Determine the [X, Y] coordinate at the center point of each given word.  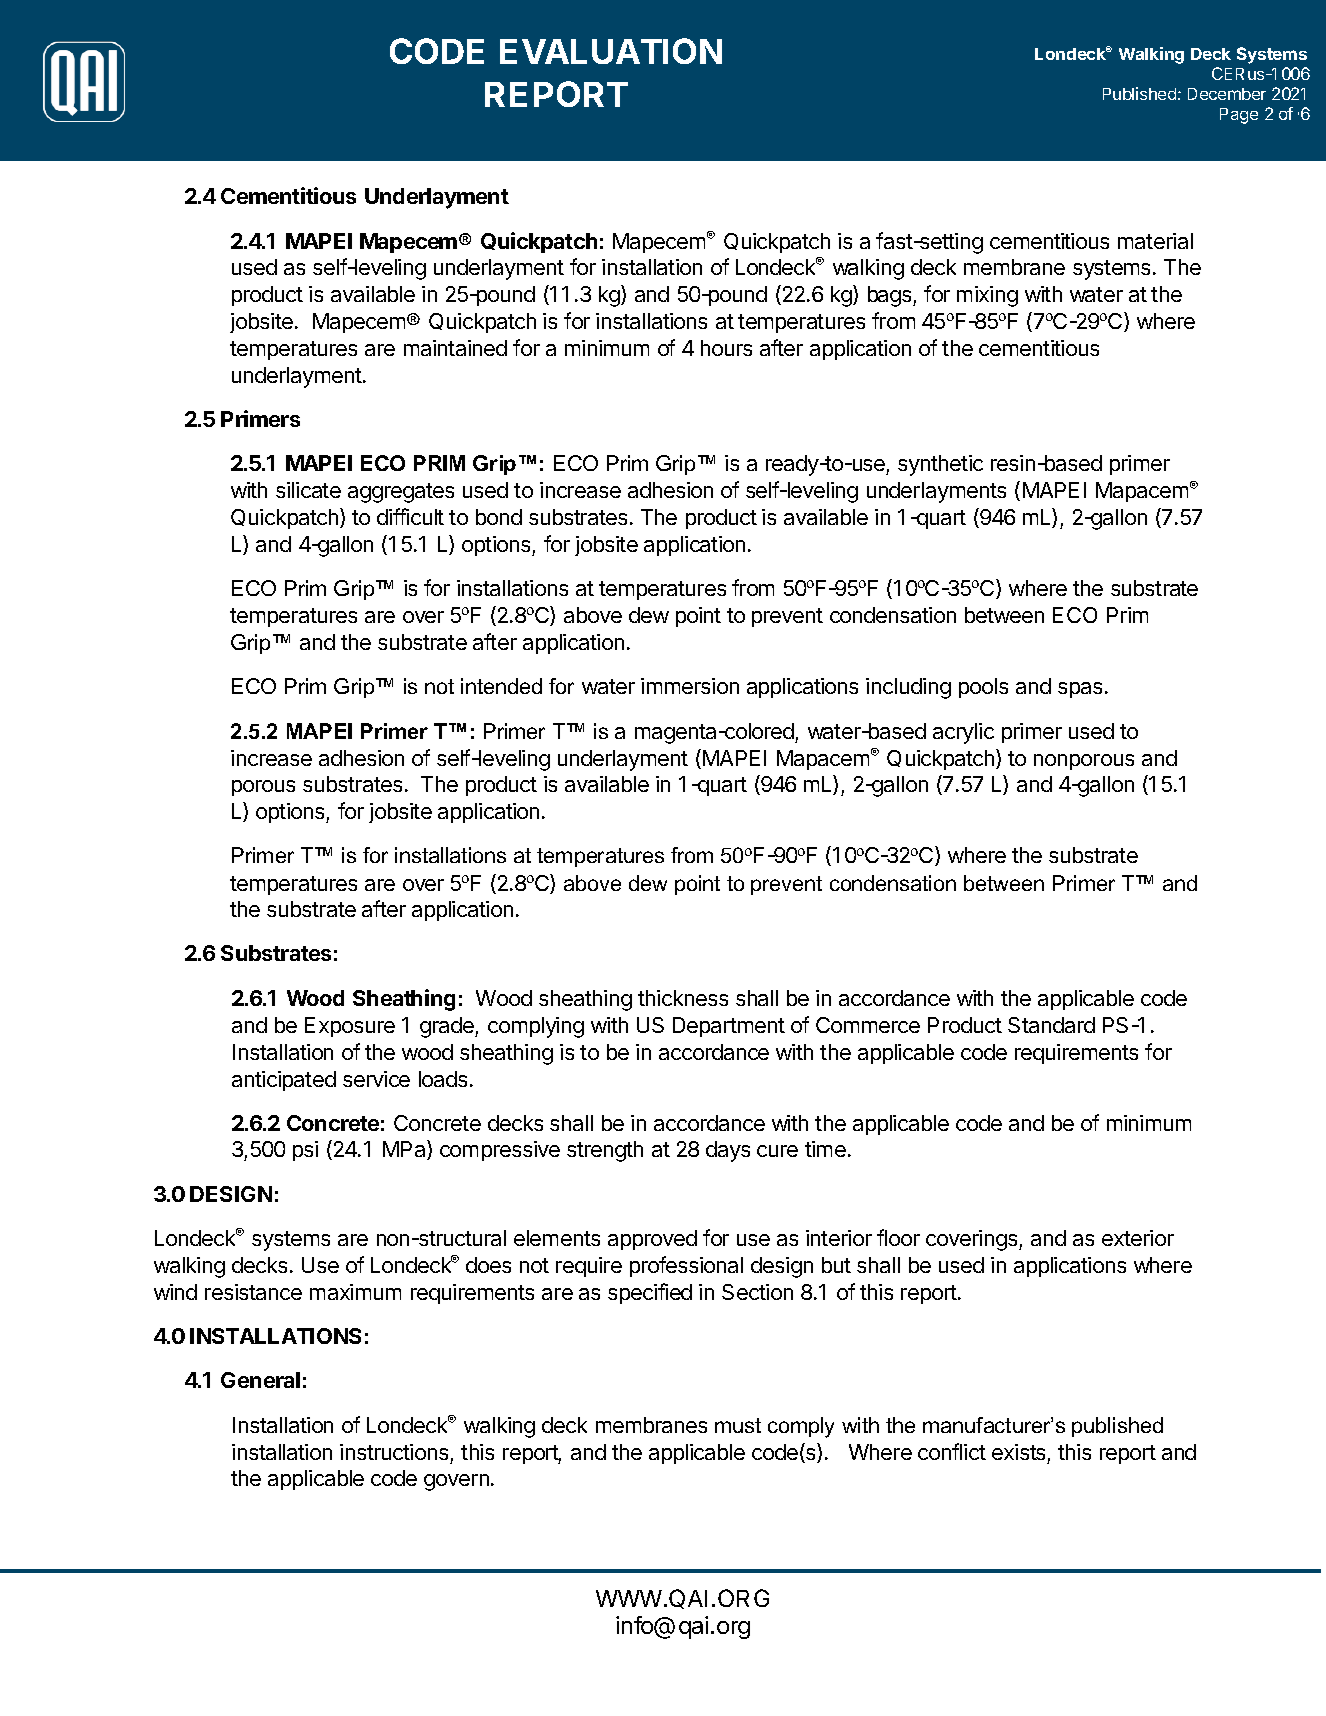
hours [726, 348]
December [1227, 94]
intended [501, 686]
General [260, 1380]
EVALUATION [611, 51]
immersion [690, 686]
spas [1080, 690]
